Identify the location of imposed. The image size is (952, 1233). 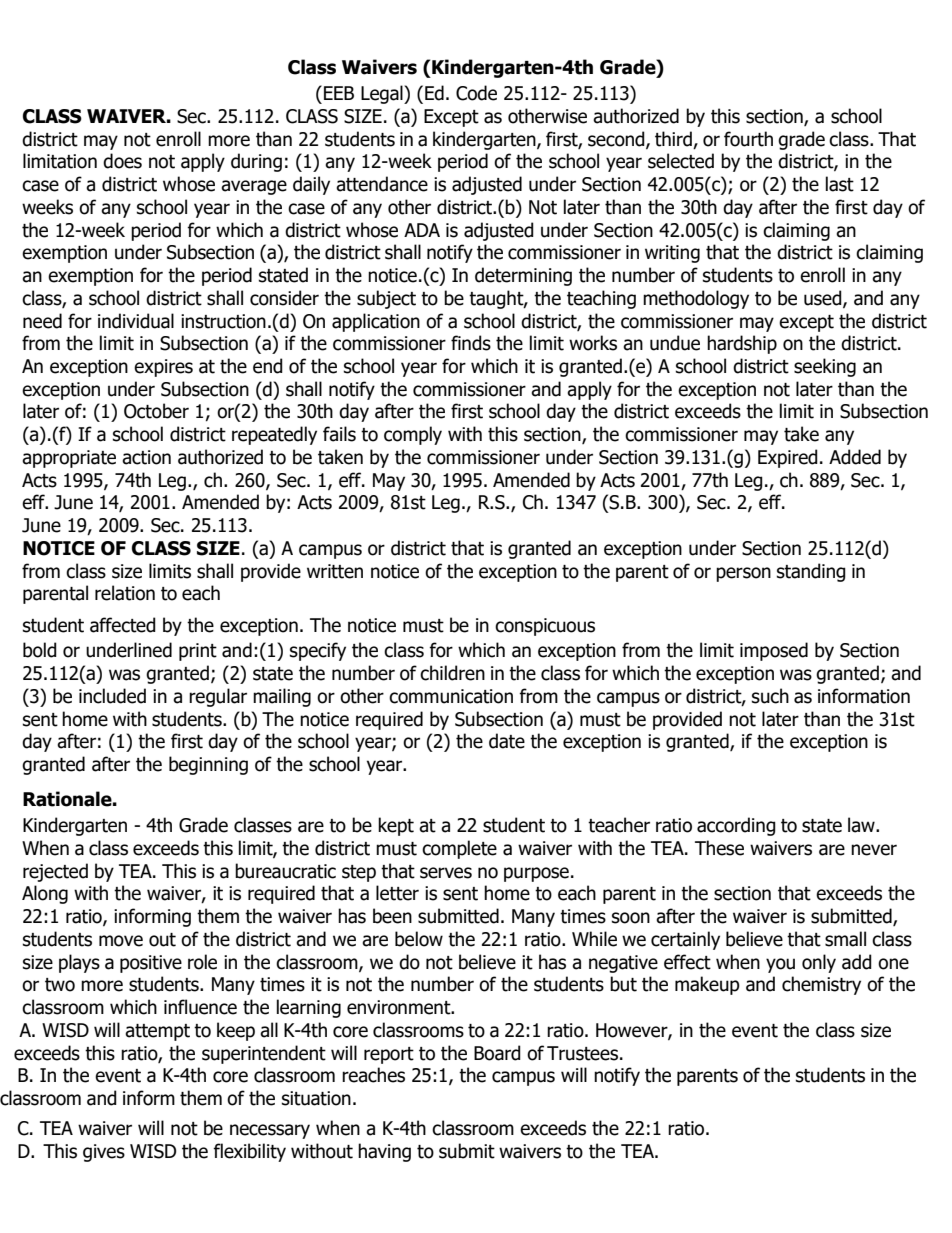
(774, 651).
